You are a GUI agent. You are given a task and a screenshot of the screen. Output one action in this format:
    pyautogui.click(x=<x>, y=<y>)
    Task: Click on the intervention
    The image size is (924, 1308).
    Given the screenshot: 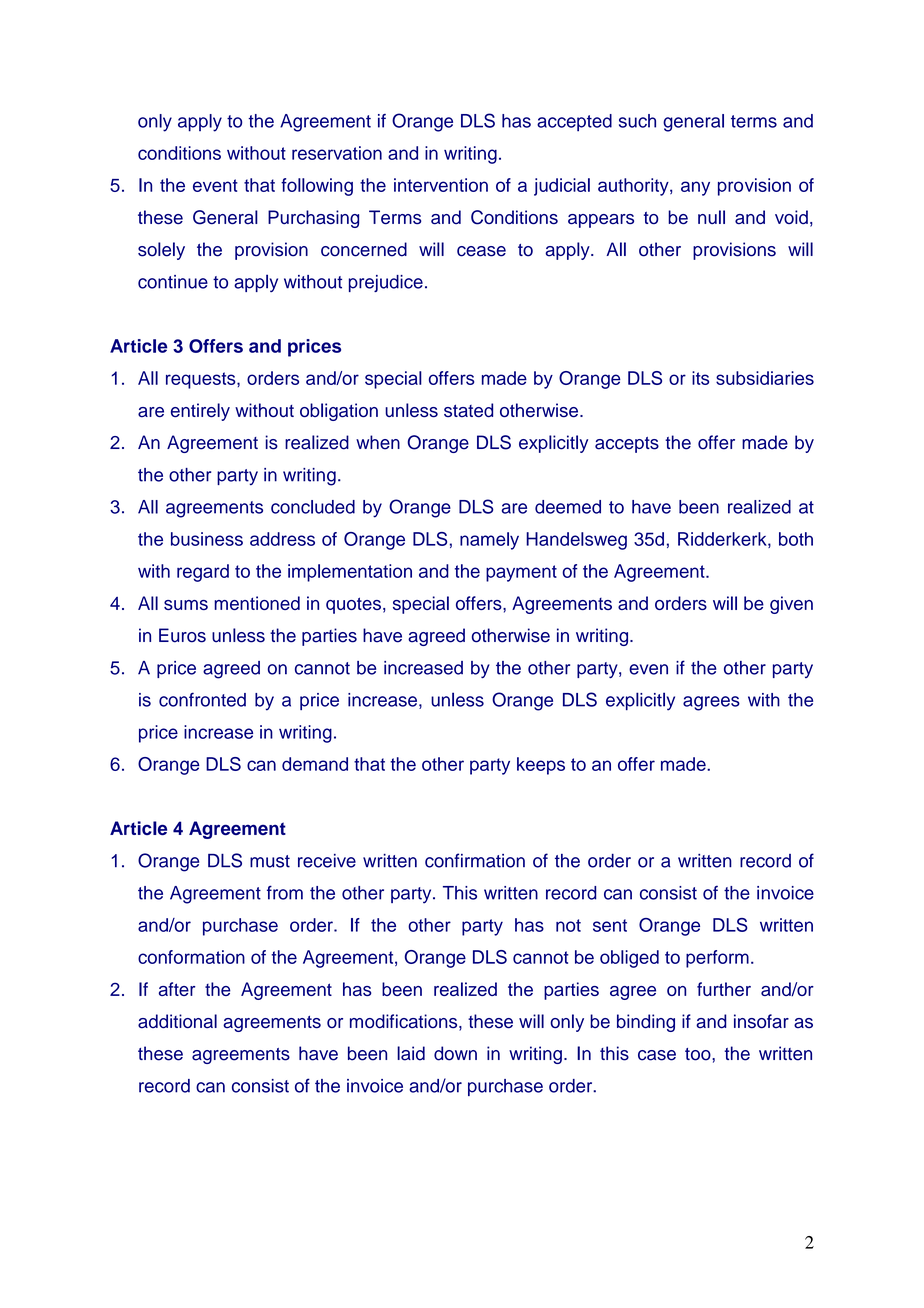 What is the action you would take?
    pyautogui.click(x=441, y=185)
